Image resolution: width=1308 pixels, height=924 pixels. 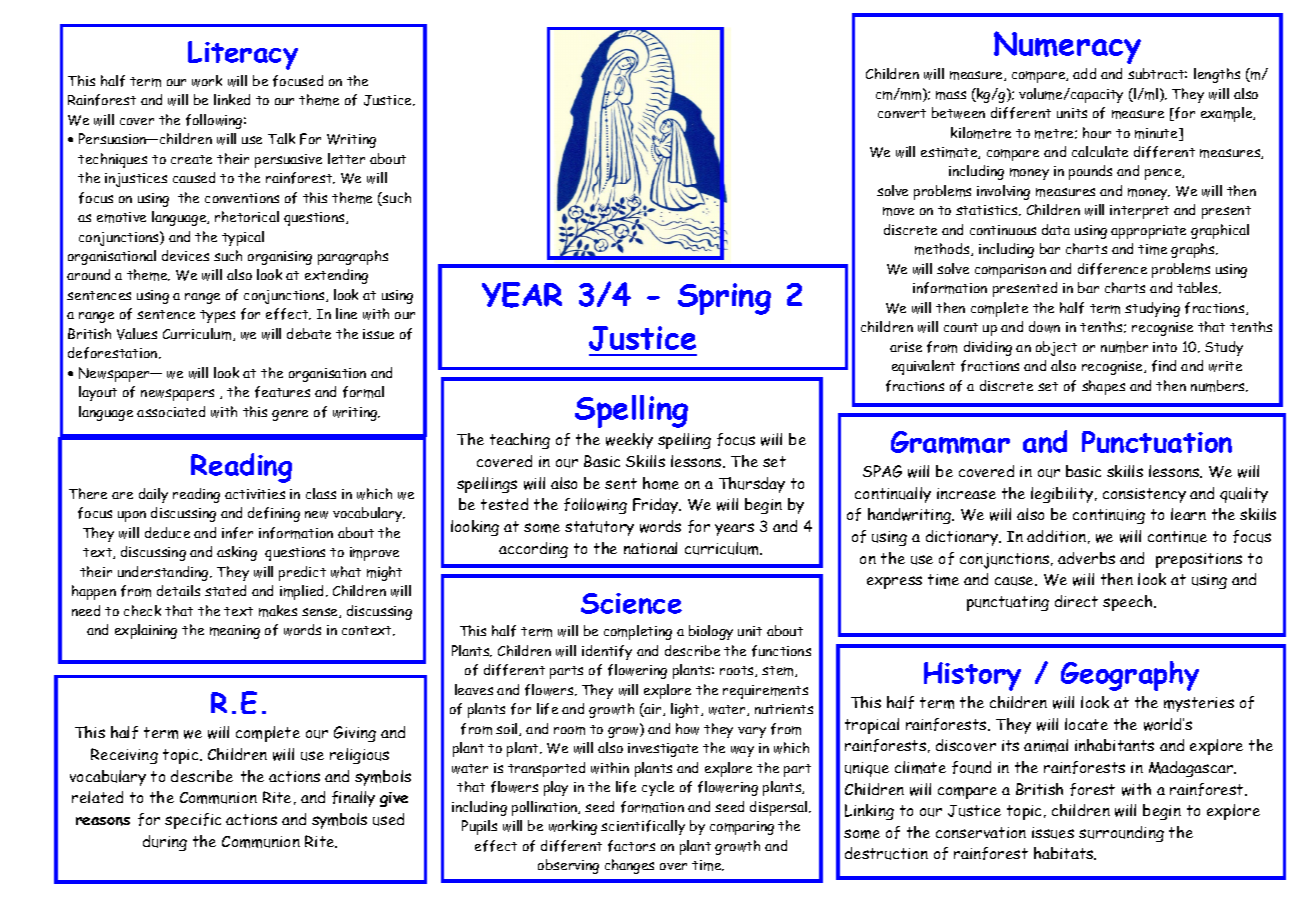 What do you see at coordinates (902, 113) in the screenshot?
I see `convert` at bounding box center [902, 113].
